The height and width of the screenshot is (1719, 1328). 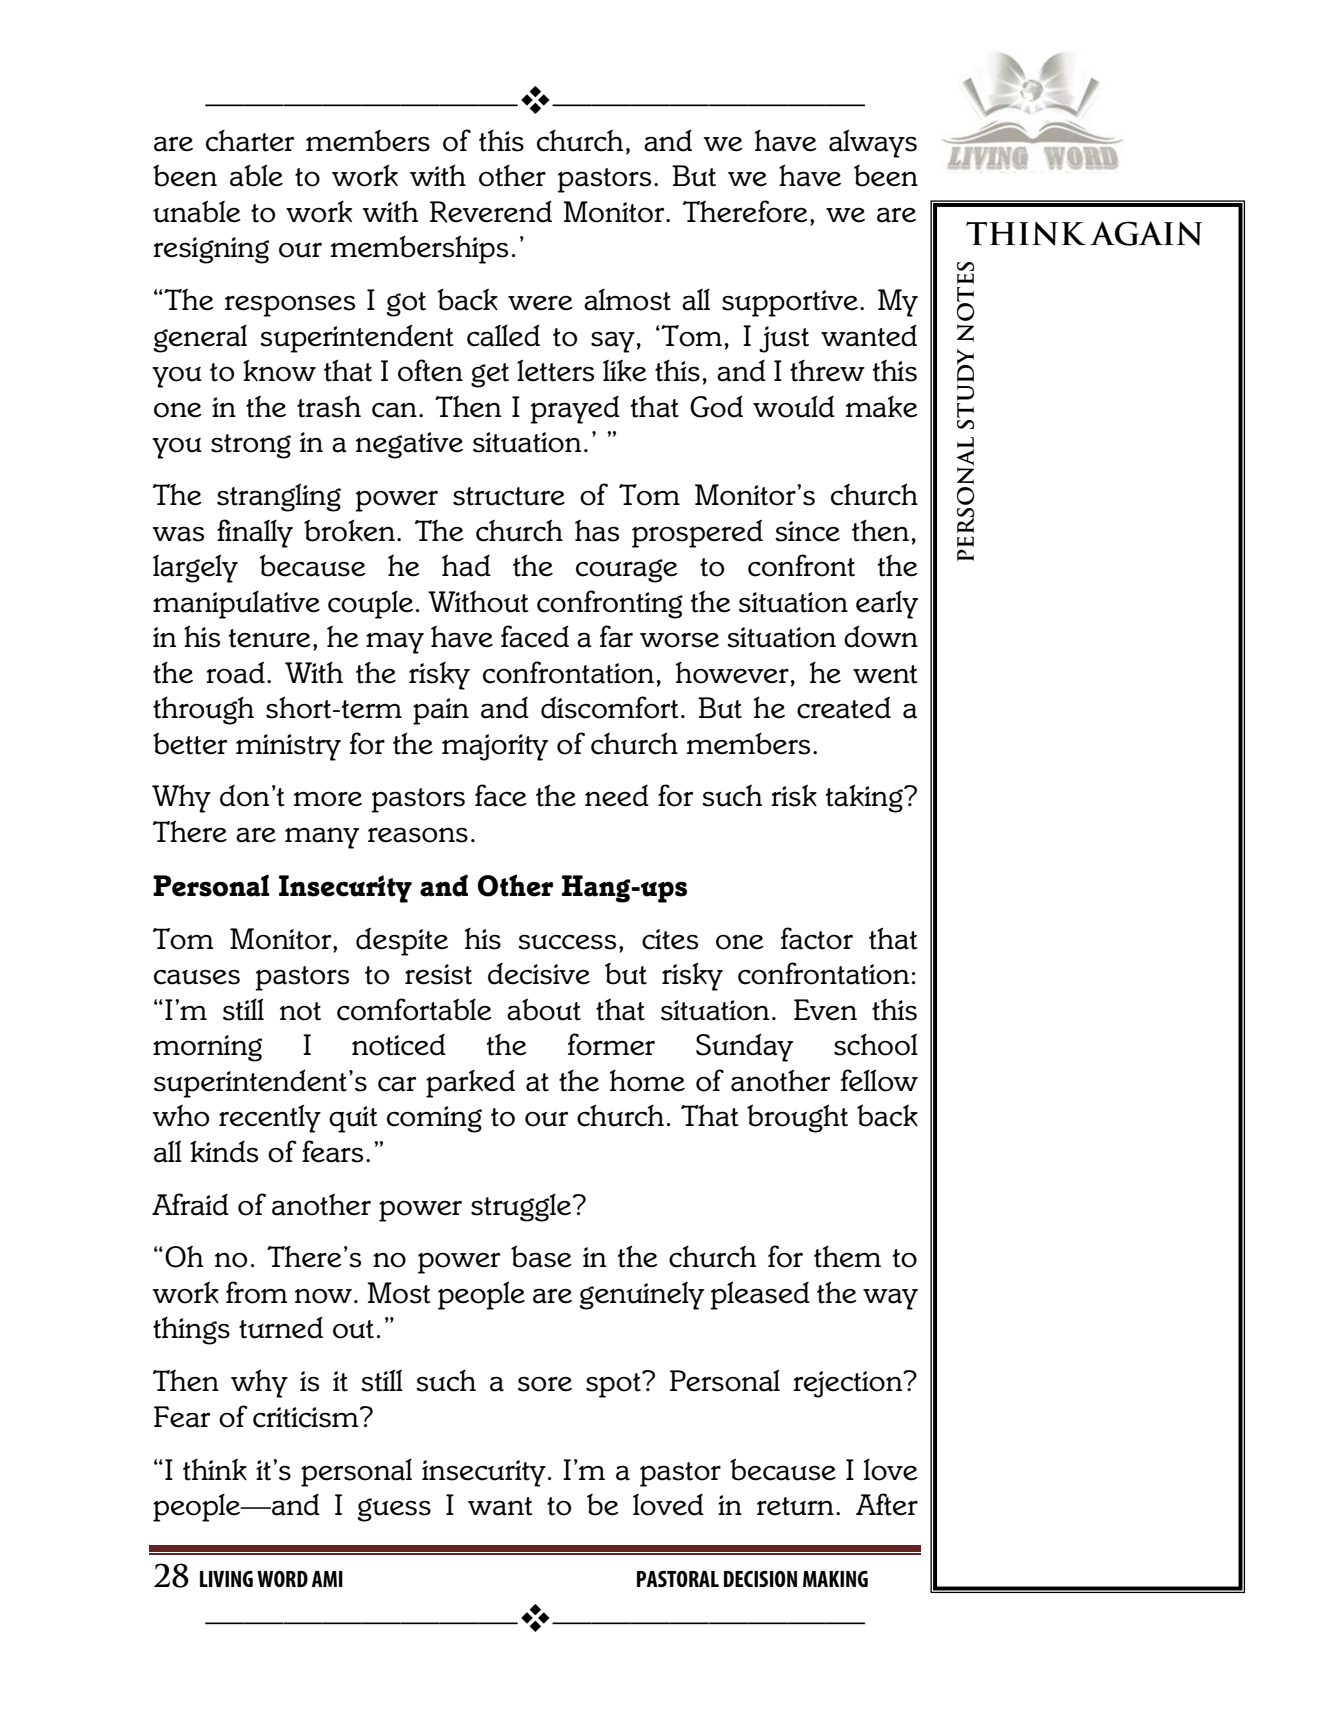 I want to click on DECISION, so click(x=760, y=1578).
